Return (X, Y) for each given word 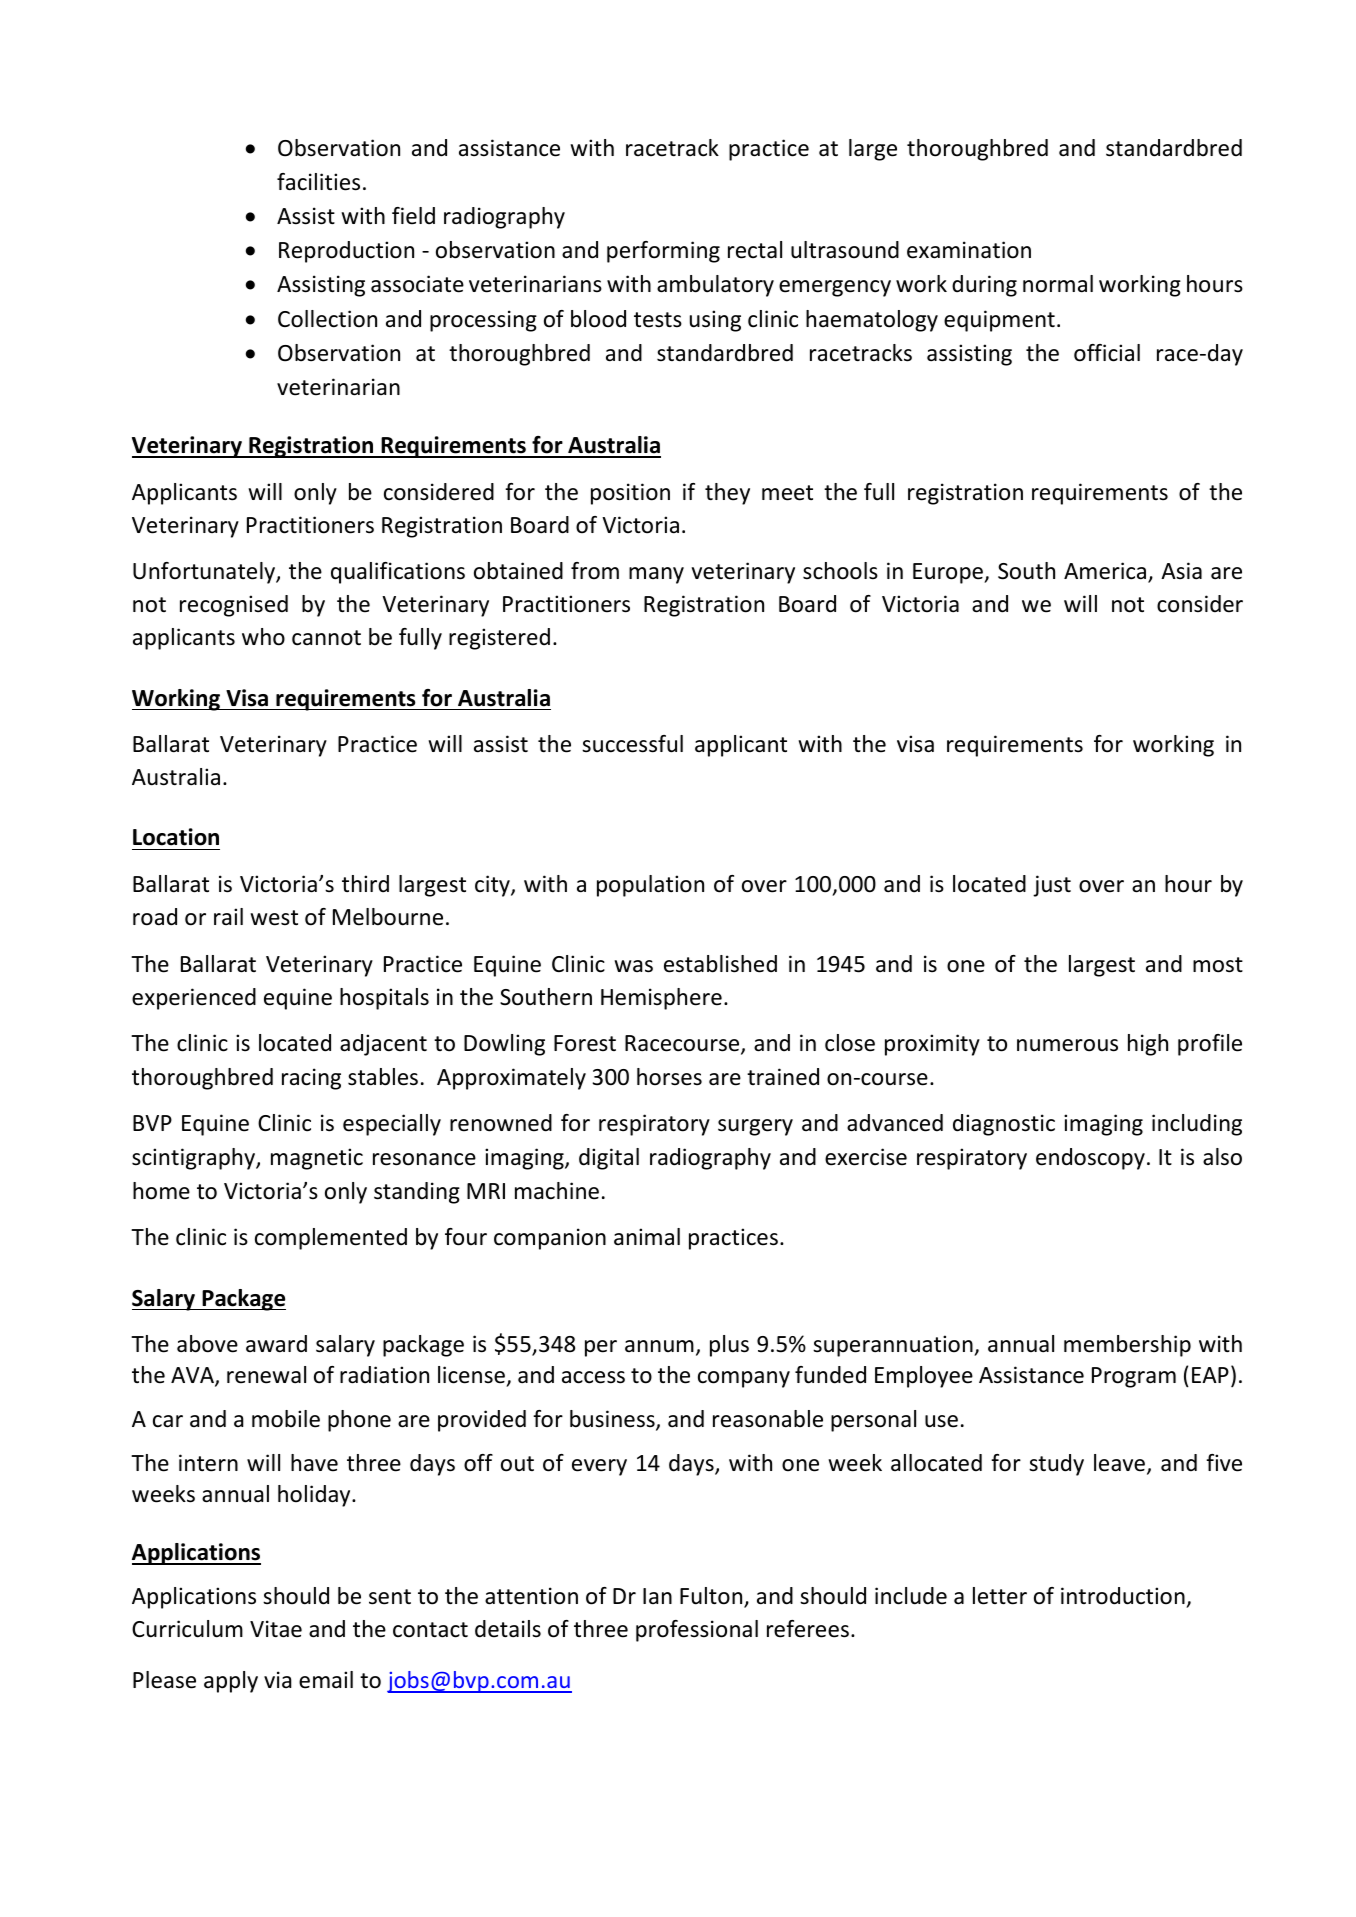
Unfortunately (205, 573)
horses (669, 1077)
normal (1058, 284)
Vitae (276, 1629)
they (727, 494)
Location (176, 837)
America (1106, 572)
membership (1127, 1346)
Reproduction (346, 252)
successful (632, 744)
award (276, 1344)
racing (311, 1079)
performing (663, 252)
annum (659, 1346)
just (1052, 886)
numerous (1067, 1045)
